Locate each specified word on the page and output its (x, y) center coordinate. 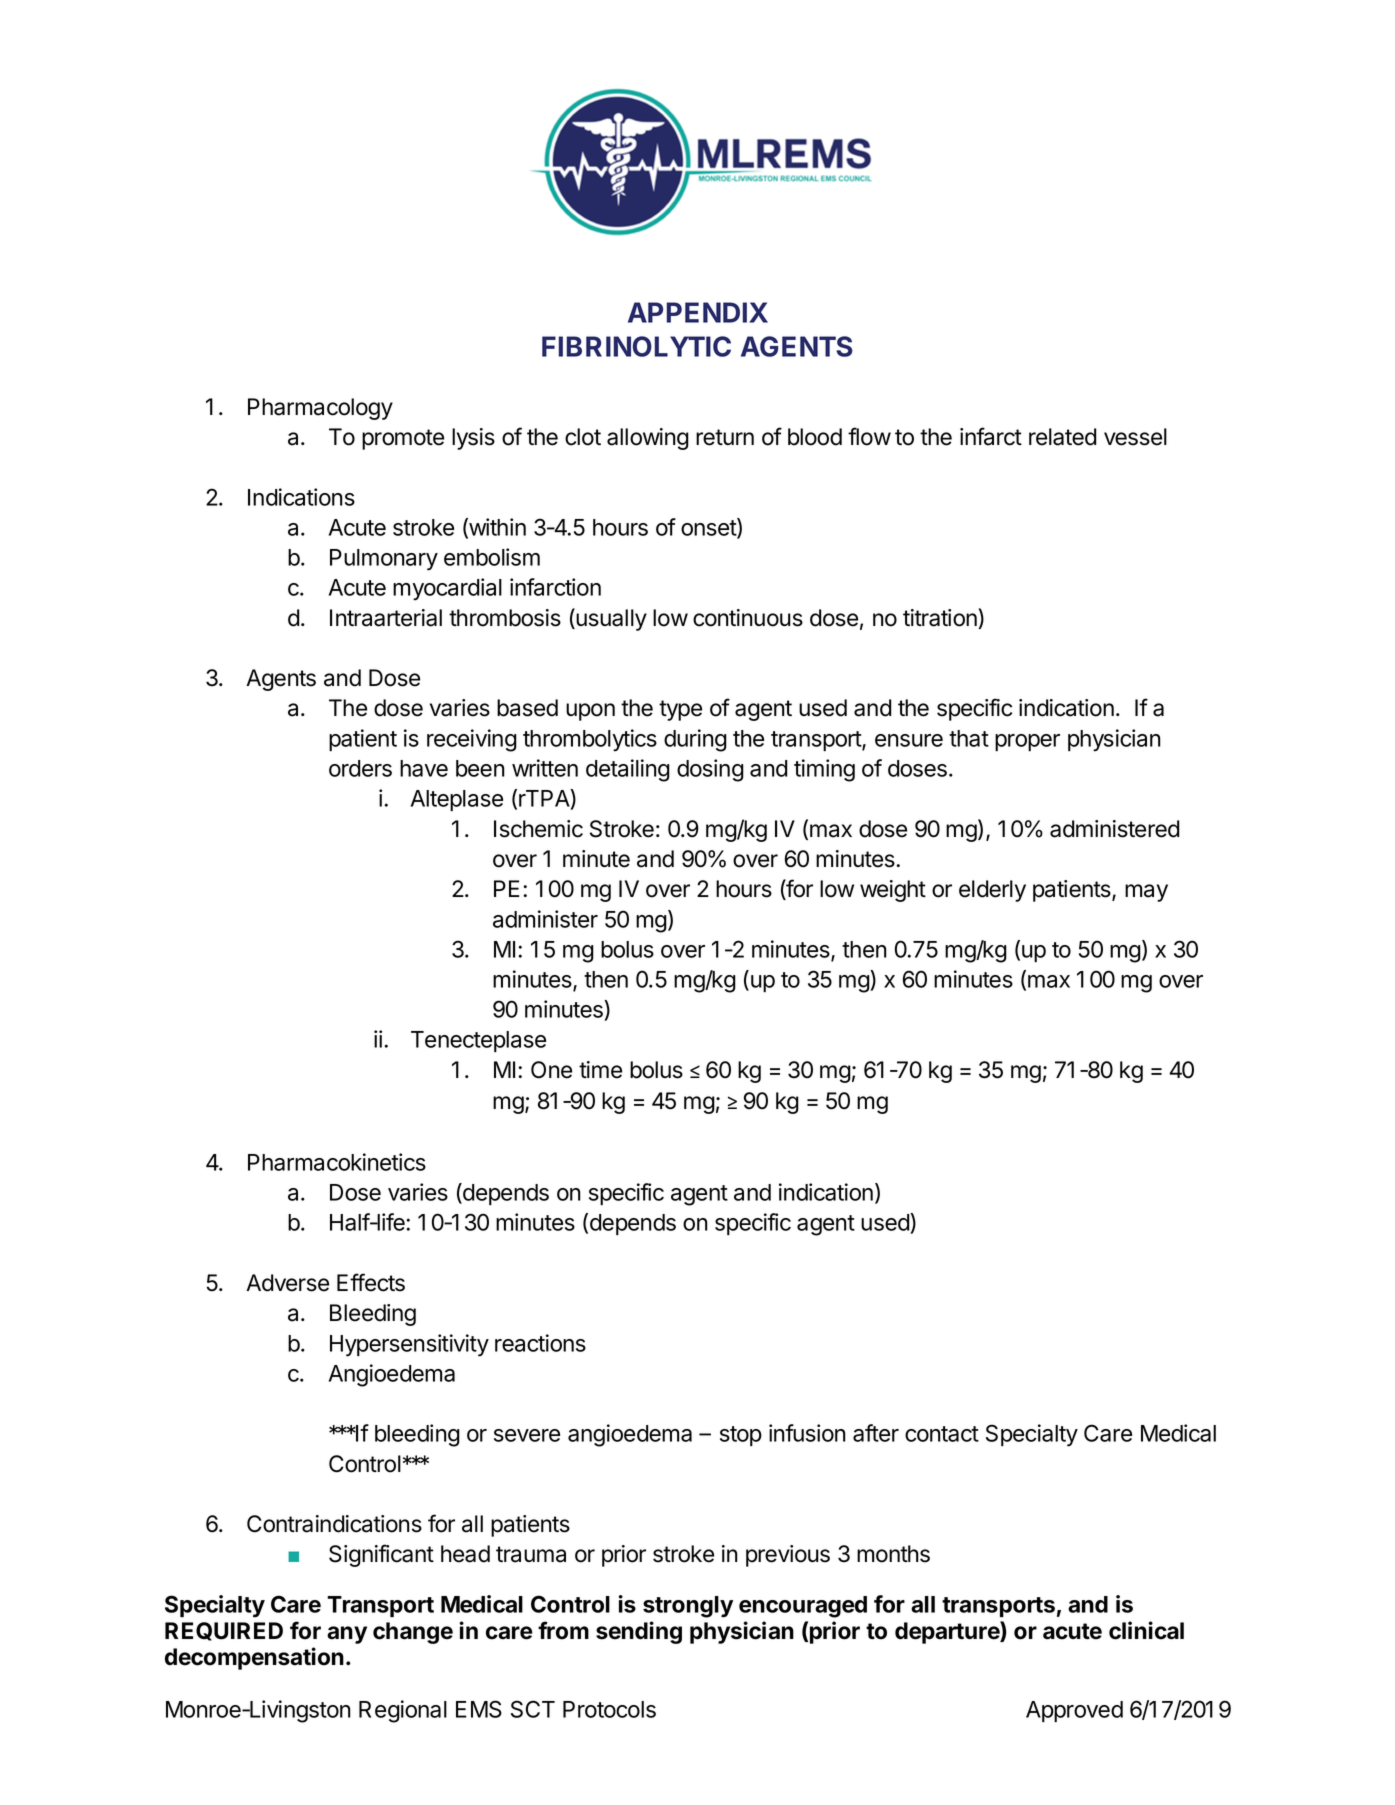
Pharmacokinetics (337, 1162)
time (600, 1070)
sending (639, 1632)
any (347, 1635)
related (1063, 437)
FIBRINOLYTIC (636, 346)
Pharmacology (320, 409)
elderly (992, 891)
